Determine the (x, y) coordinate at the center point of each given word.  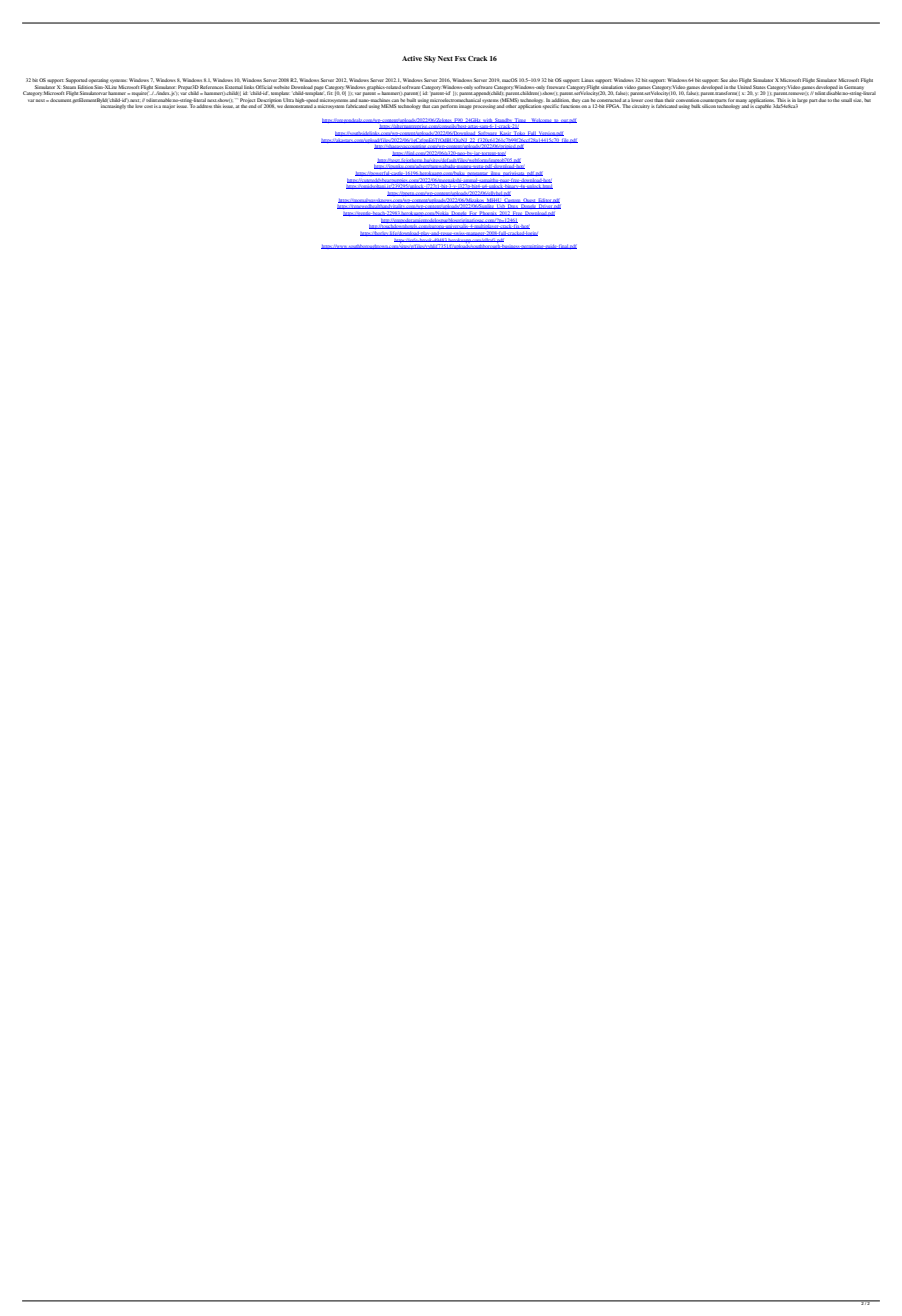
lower (637, 101)
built (411, 100)
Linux (587, 80)
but (867, 100)
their (669, 100)
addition (560, 100)
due (822, 100)
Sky (430, 59)
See (724, 80)
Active (412, 58)
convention (687, 100)
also (733, 80)
